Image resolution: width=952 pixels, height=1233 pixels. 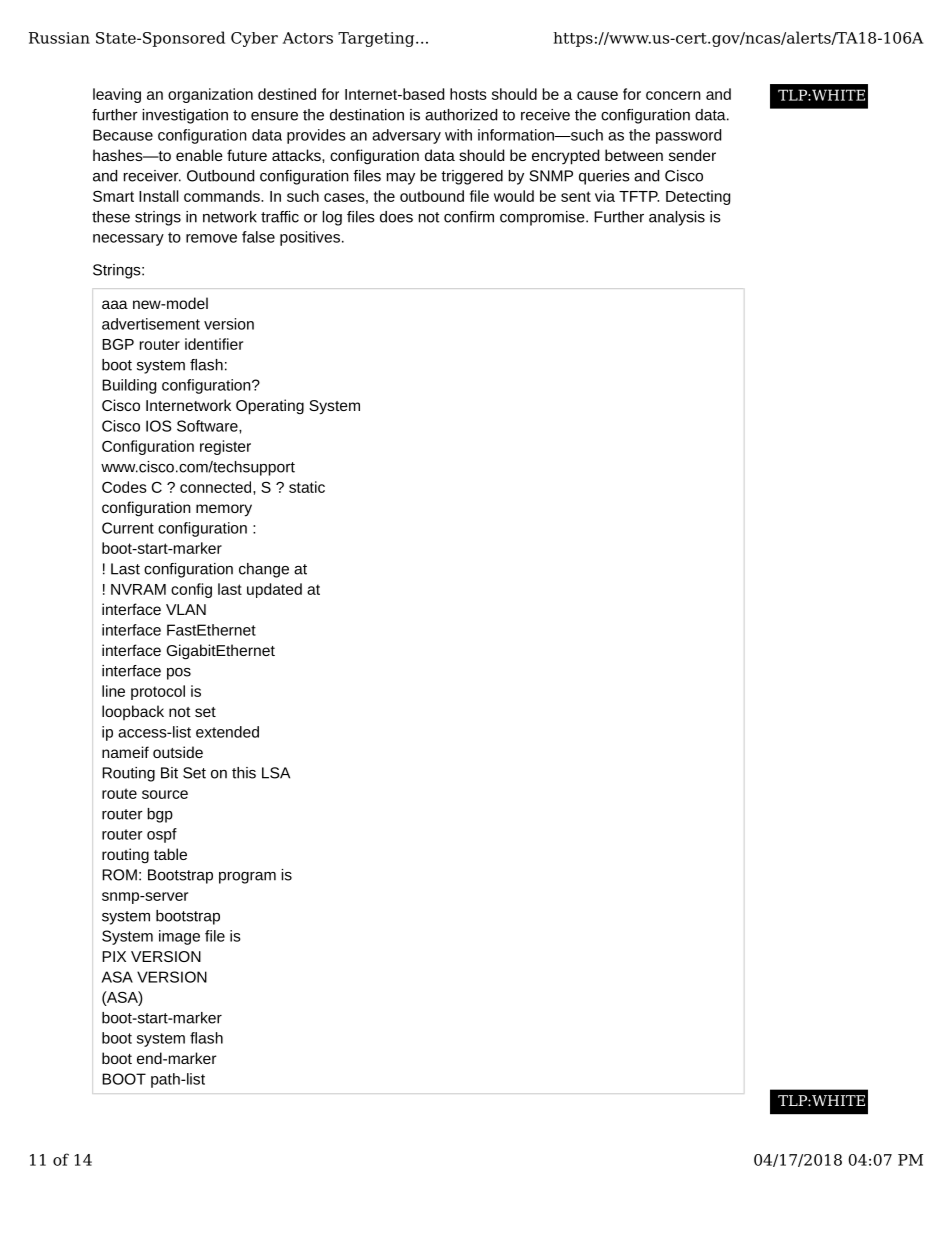 I want to click on advertisement, so click(x=151, y=324).
